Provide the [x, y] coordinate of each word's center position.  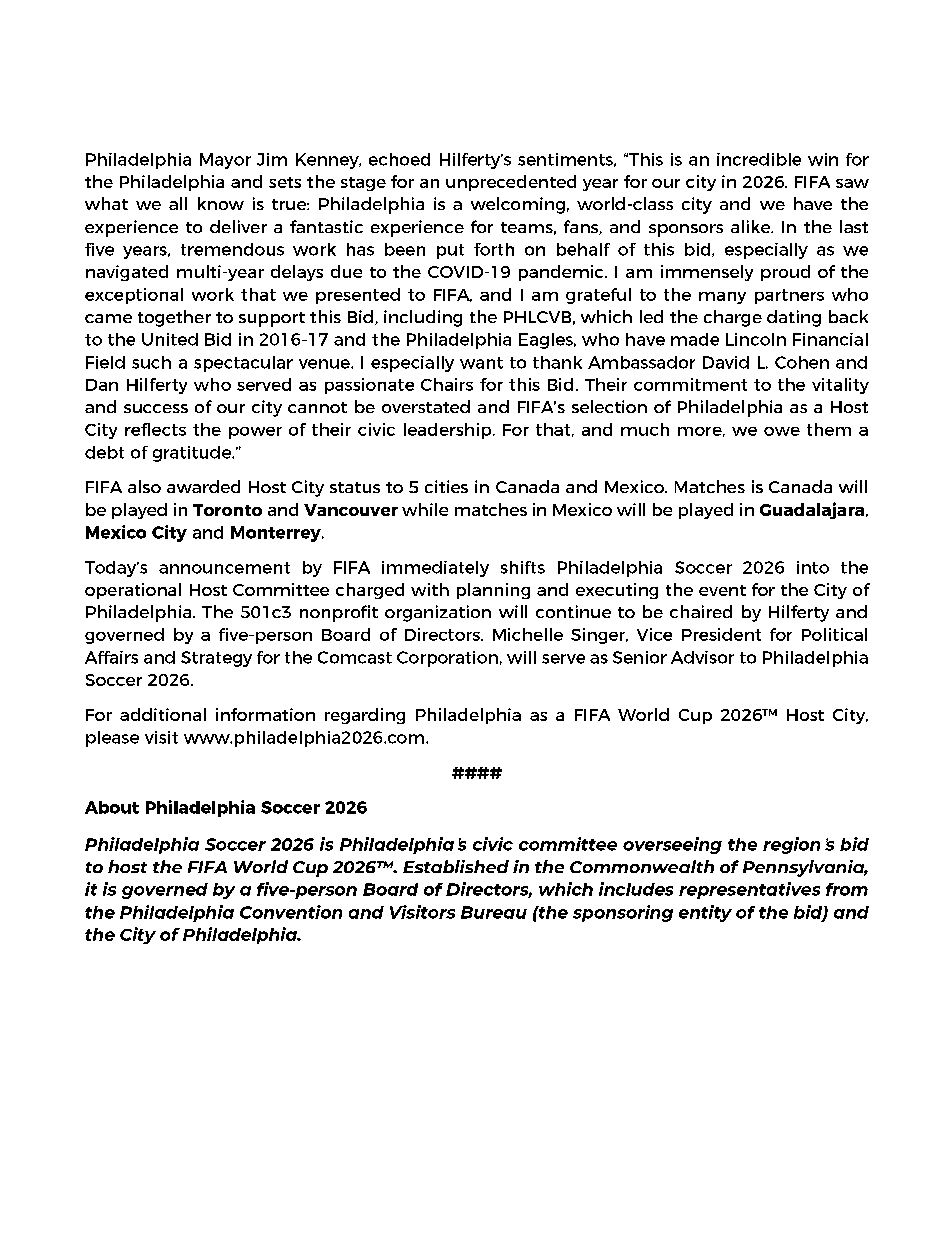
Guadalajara [812, 510]
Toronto [227, 510]
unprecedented [511, 183]
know [221, 203]
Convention [291, 912]
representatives [749, 890]
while [425, 509]
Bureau [494, 912]
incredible [759, 159]
